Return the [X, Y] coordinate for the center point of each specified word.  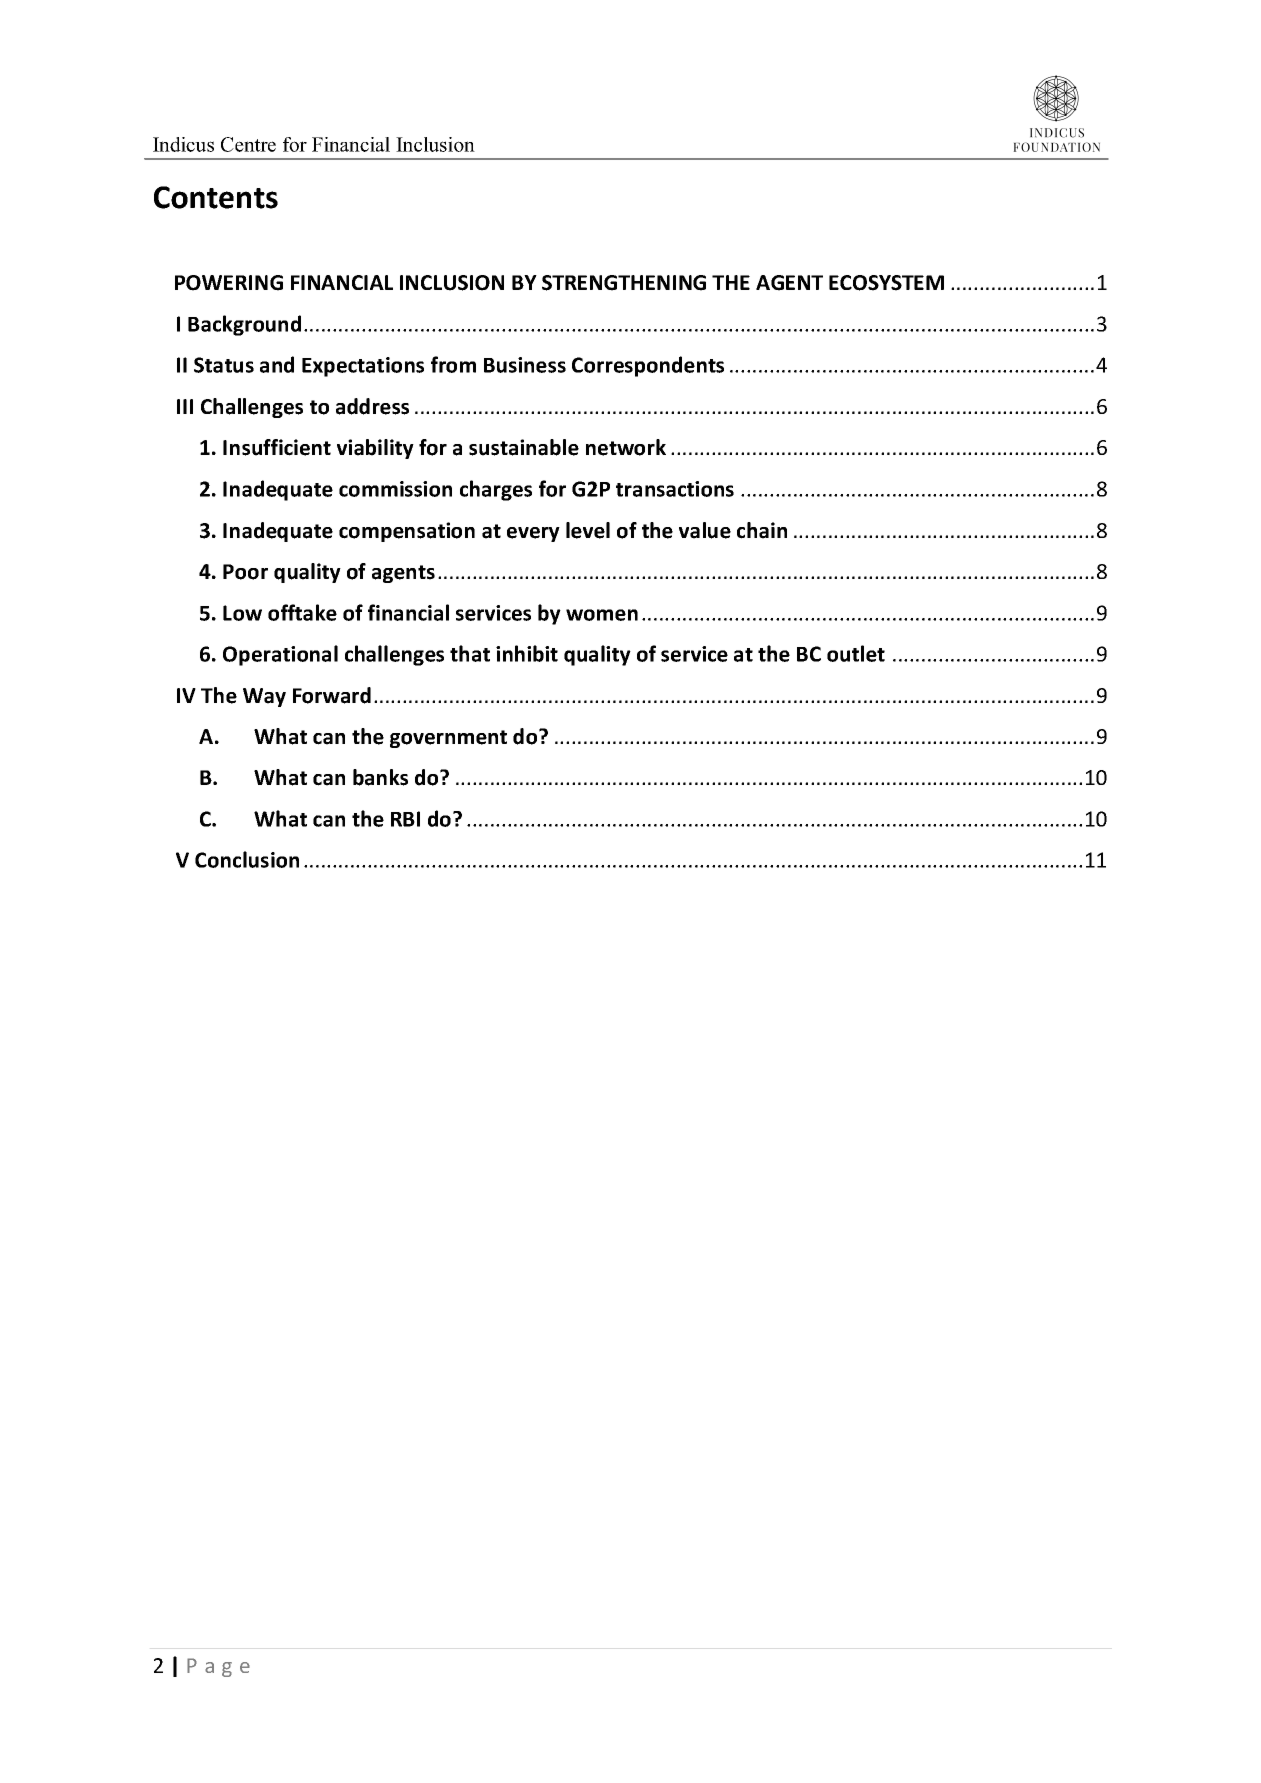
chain [762, 530]
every [533, 534]
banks [380, 777]
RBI [405, 819]
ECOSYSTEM [886, 283]
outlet [856, 653]
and [277, 364]
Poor [245, 572]
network [626, 447]
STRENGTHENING [624, 283]
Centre [248, 144]
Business [525, 365]
